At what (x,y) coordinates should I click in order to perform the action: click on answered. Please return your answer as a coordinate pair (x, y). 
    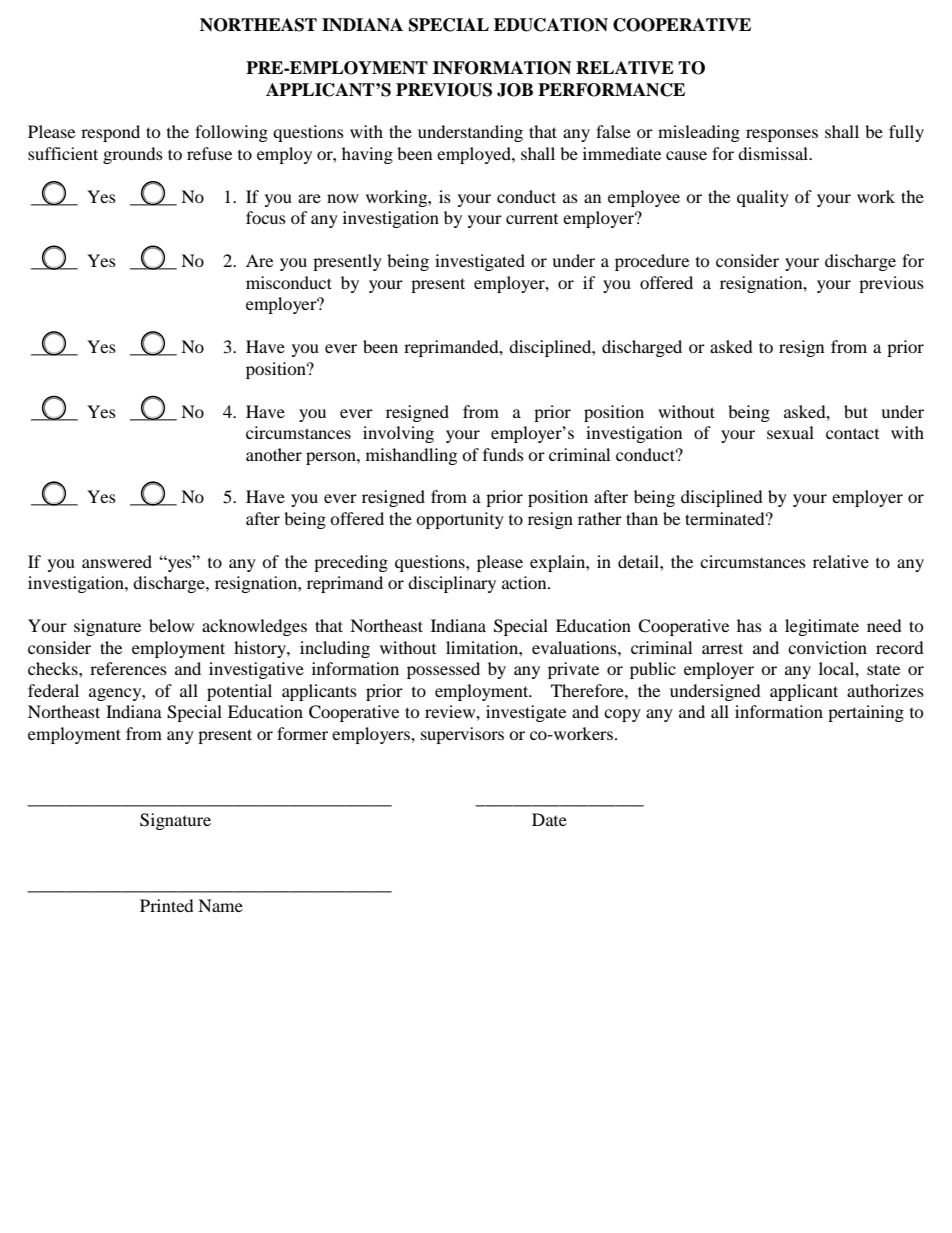
    Looking at the image, I should click on (117, 561).
